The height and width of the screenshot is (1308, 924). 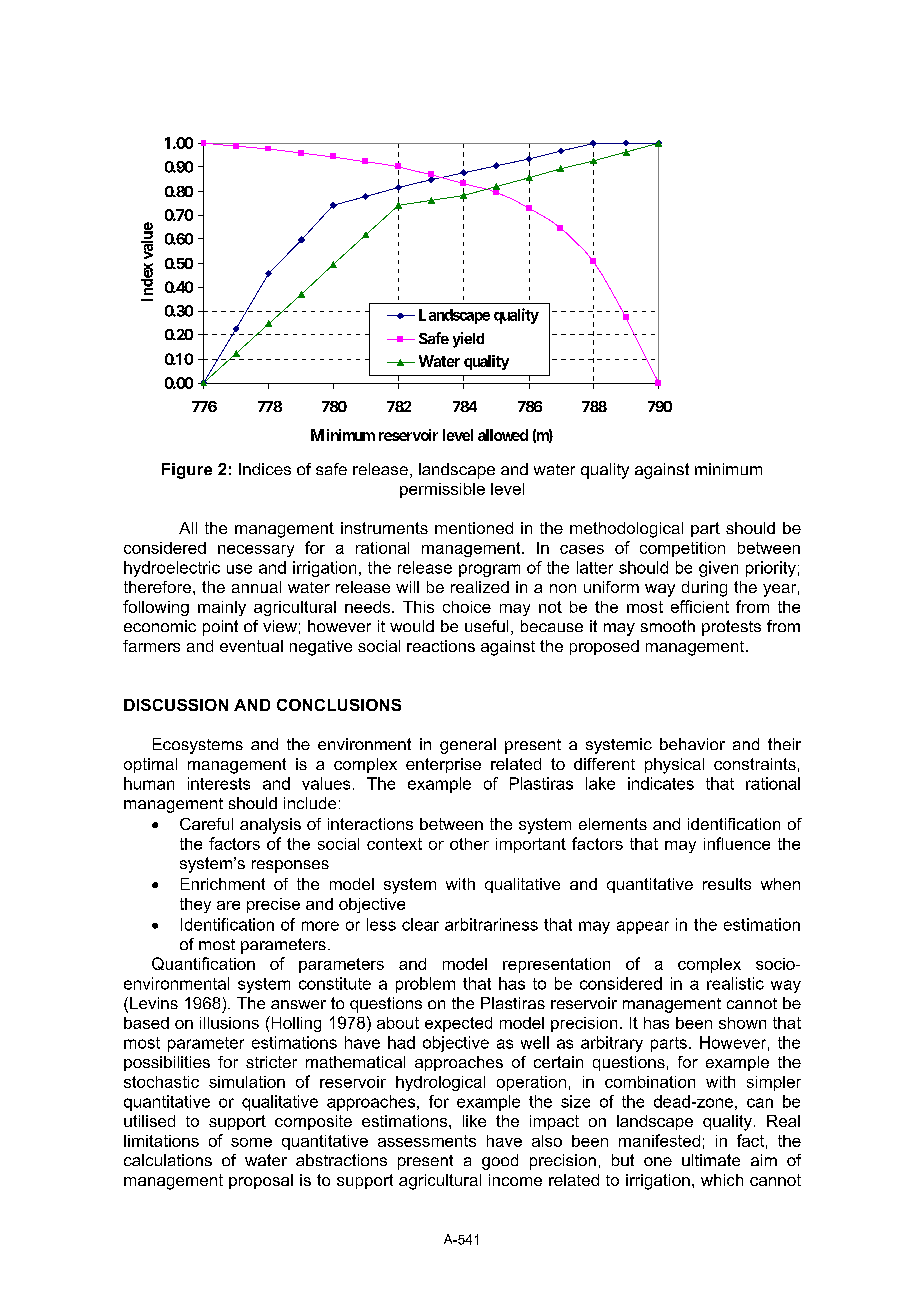 I want to click on protests, so click(x=731, y=628).
